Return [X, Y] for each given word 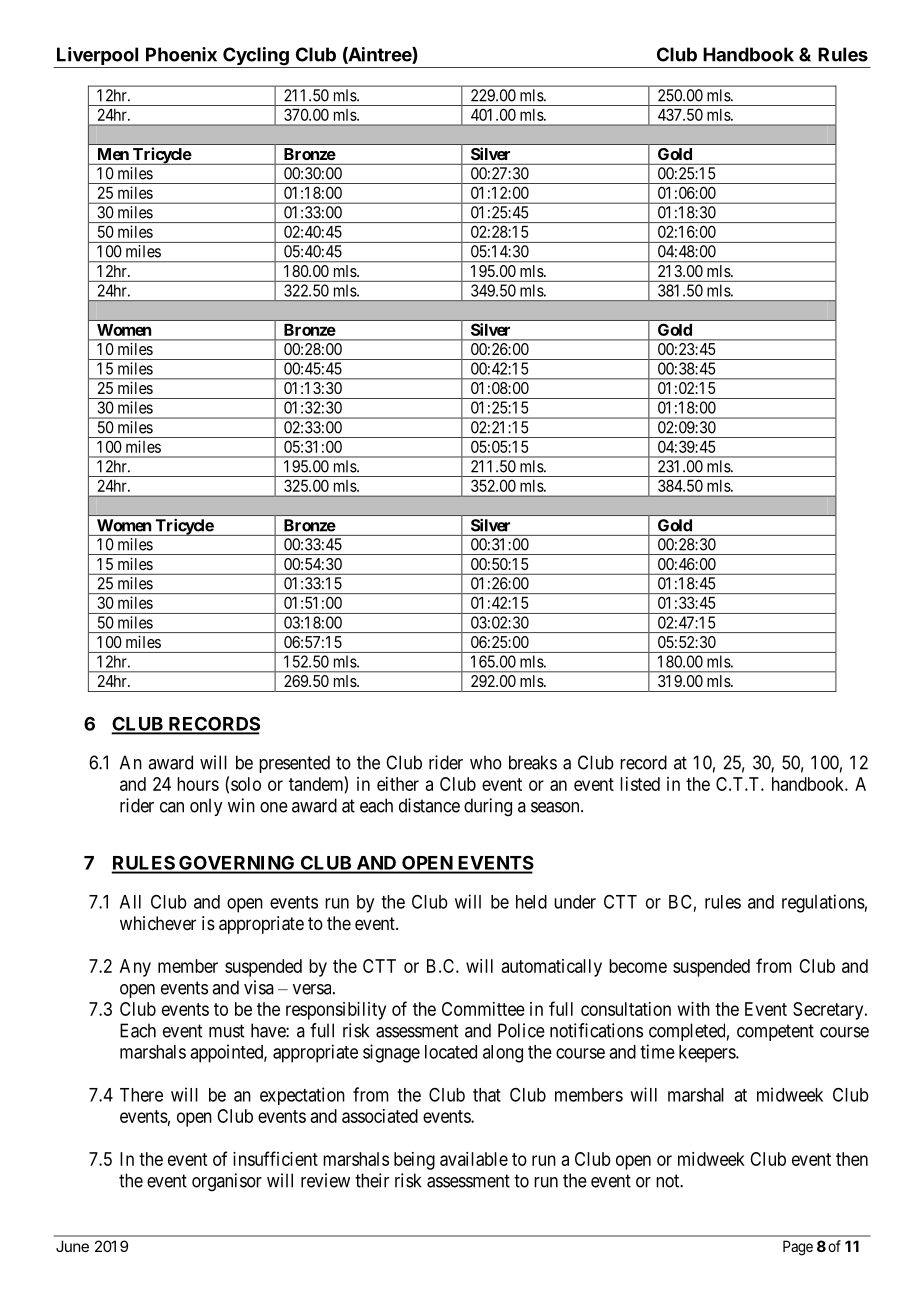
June [72, 1246]
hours [198, 784]
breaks [533, 762]
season [556, 807]
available [474, 1159]
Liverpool [98, 57]
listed [640, 784]
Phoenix [181, 54]
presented [294, 764]
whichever [158, 923]
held [531, 902]
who [486, 762]
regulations [823, 903]
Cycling [256, 57]
